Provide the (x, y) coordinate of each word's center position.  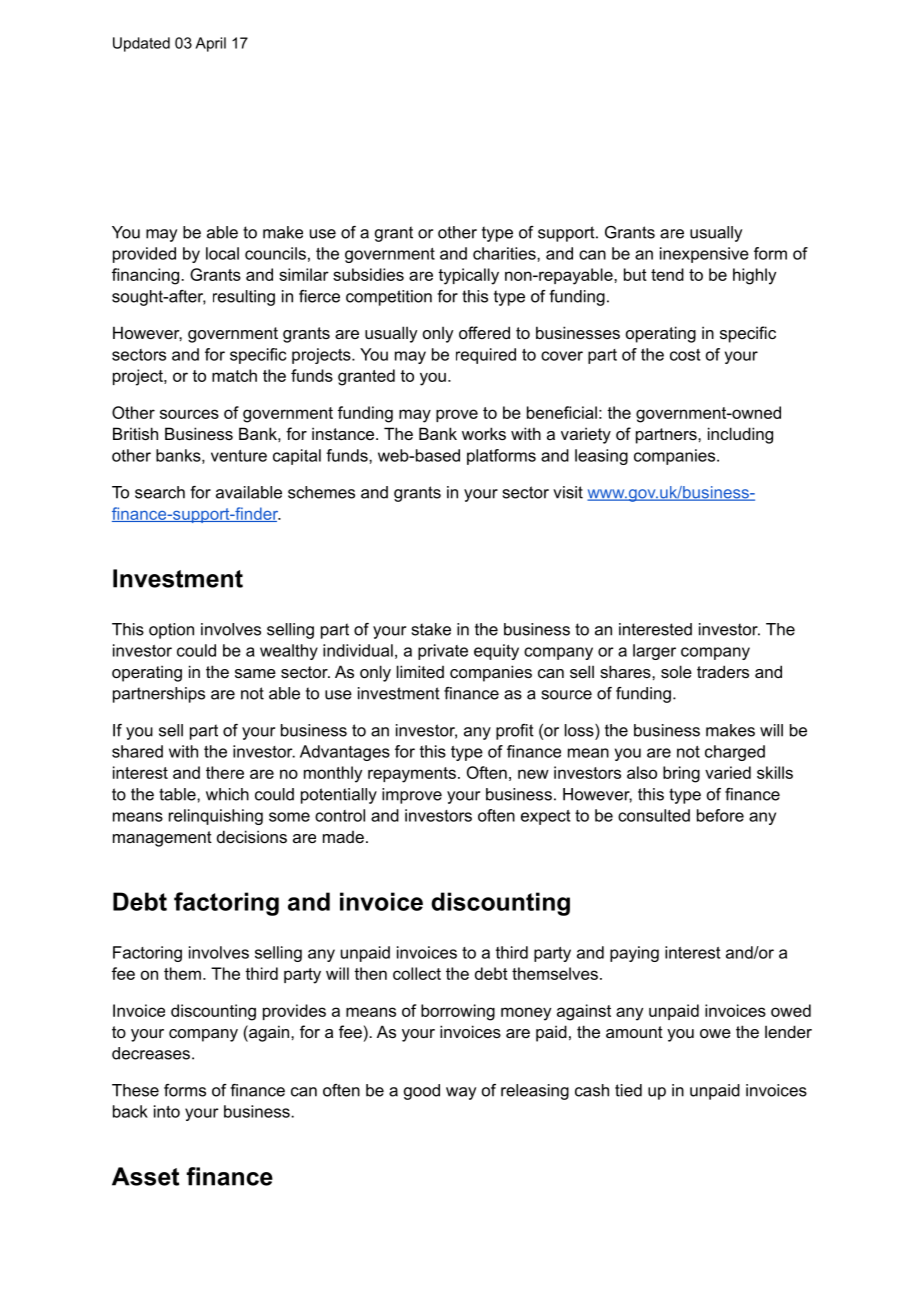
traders (723, 671)
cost (685, 355)
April (210, 44)
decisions (252, 836)
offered (484, 332)
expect (545, 817)
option (171, 631)
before (720, 815)
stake (431, 629)
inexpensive (704, 255)
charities (505, 253)
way (461, 1093)
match (234, 375)
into (167, 1111)
